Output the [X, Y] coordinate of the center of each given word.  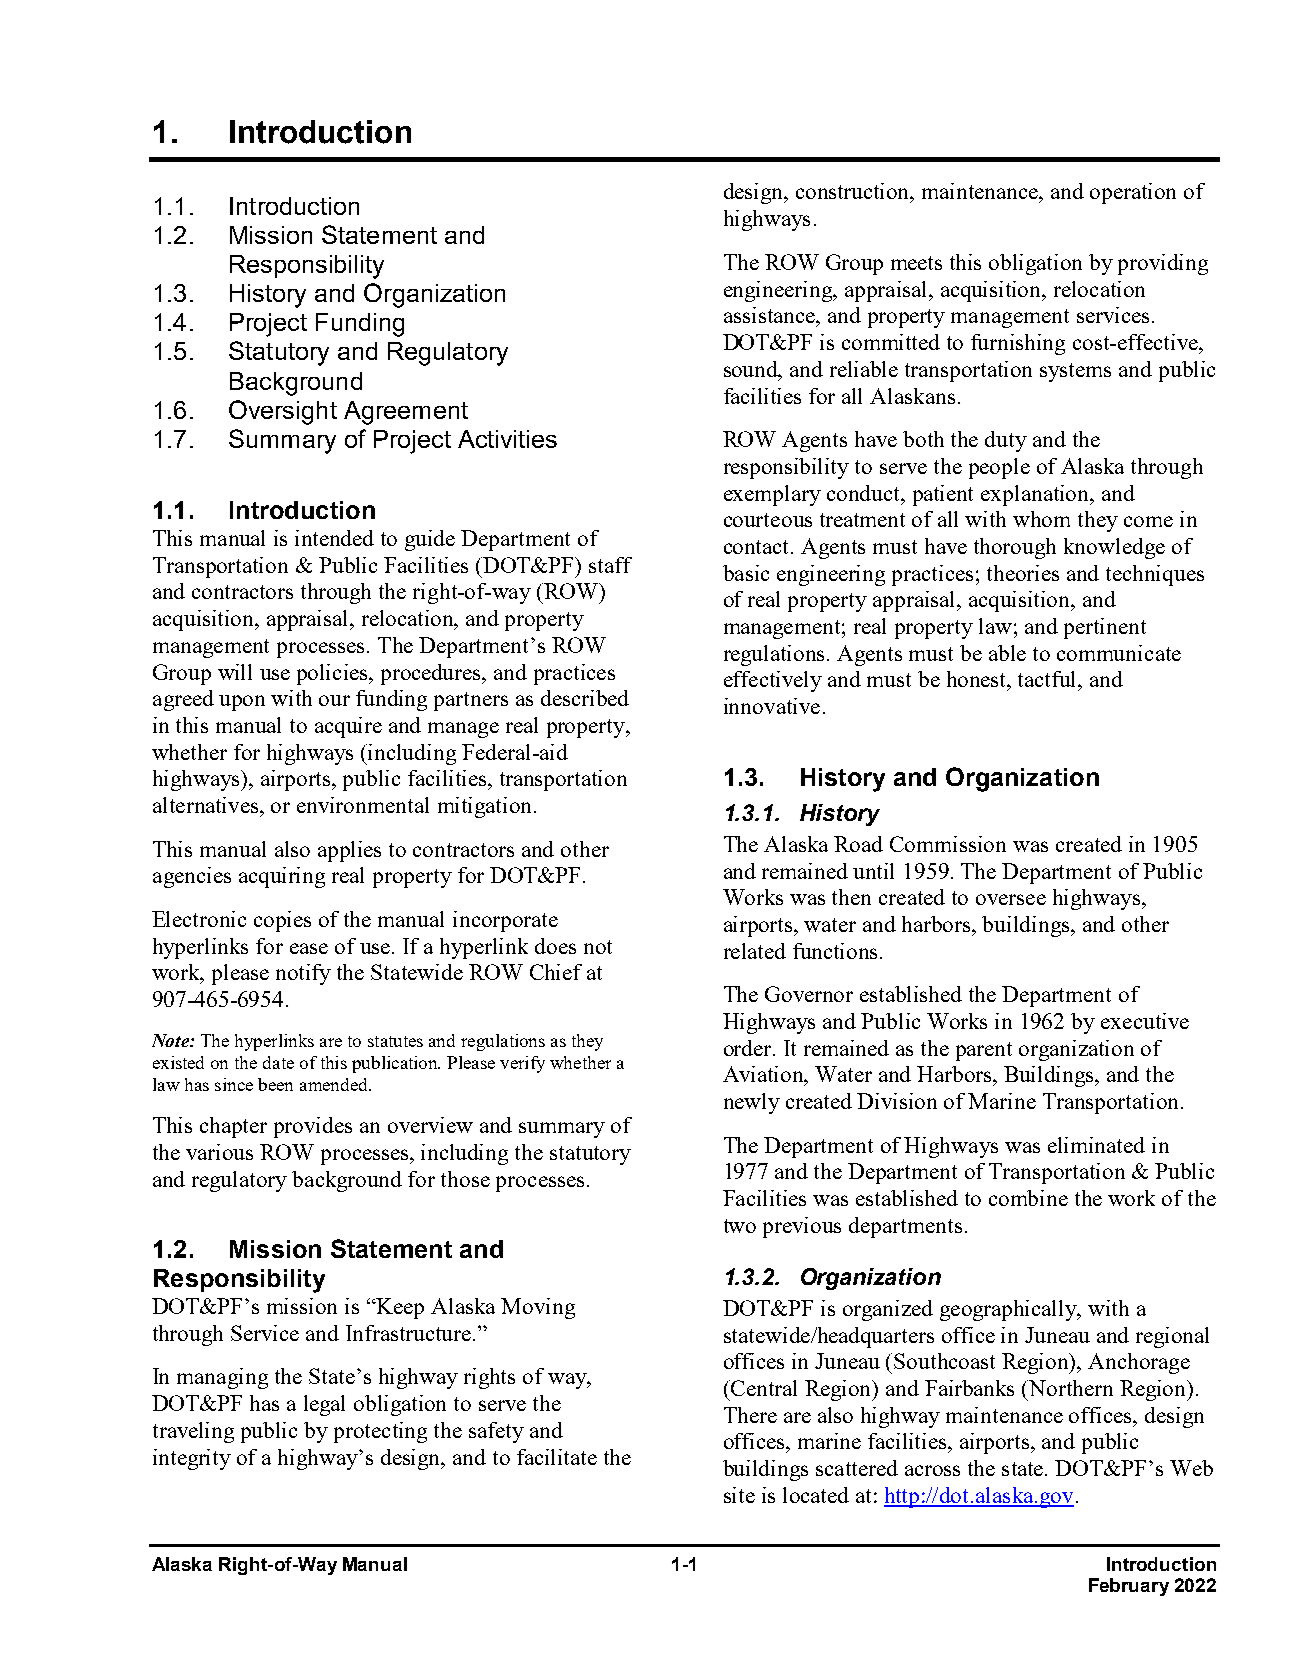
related [755, 951]
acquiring [282, 877]
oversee [1011, 899]
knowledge [1114, 548]
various [219, 1152]
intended [334, 538]
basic [746, 573]
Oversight [283, 412]
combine [1028, 1198]
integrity [192, 1459]
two [740, 1226]
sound [752, 370]
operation [1133, 193]
